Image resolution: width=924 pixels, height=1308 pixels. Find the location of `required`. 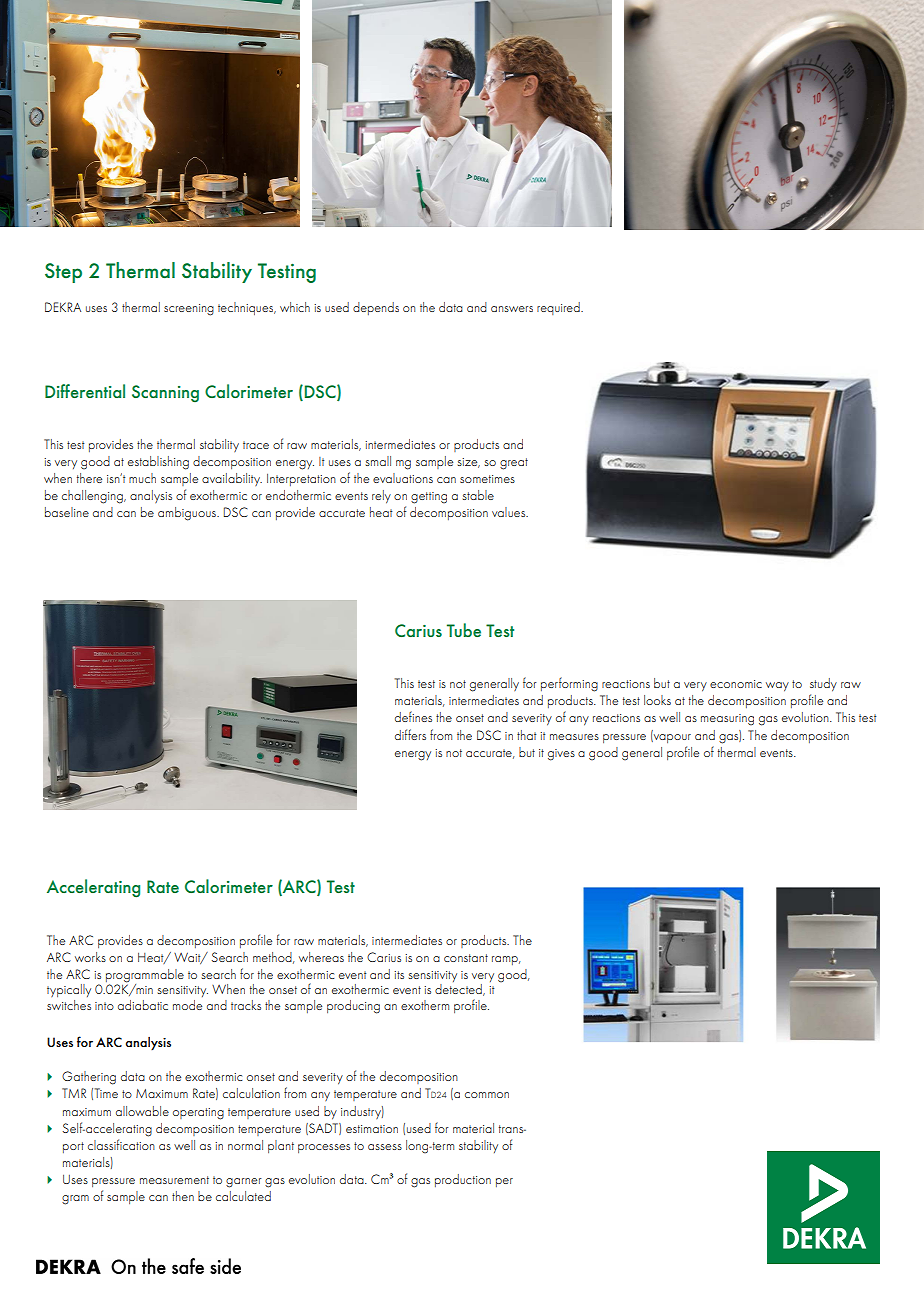

required is located at coordinates (559, 308).
